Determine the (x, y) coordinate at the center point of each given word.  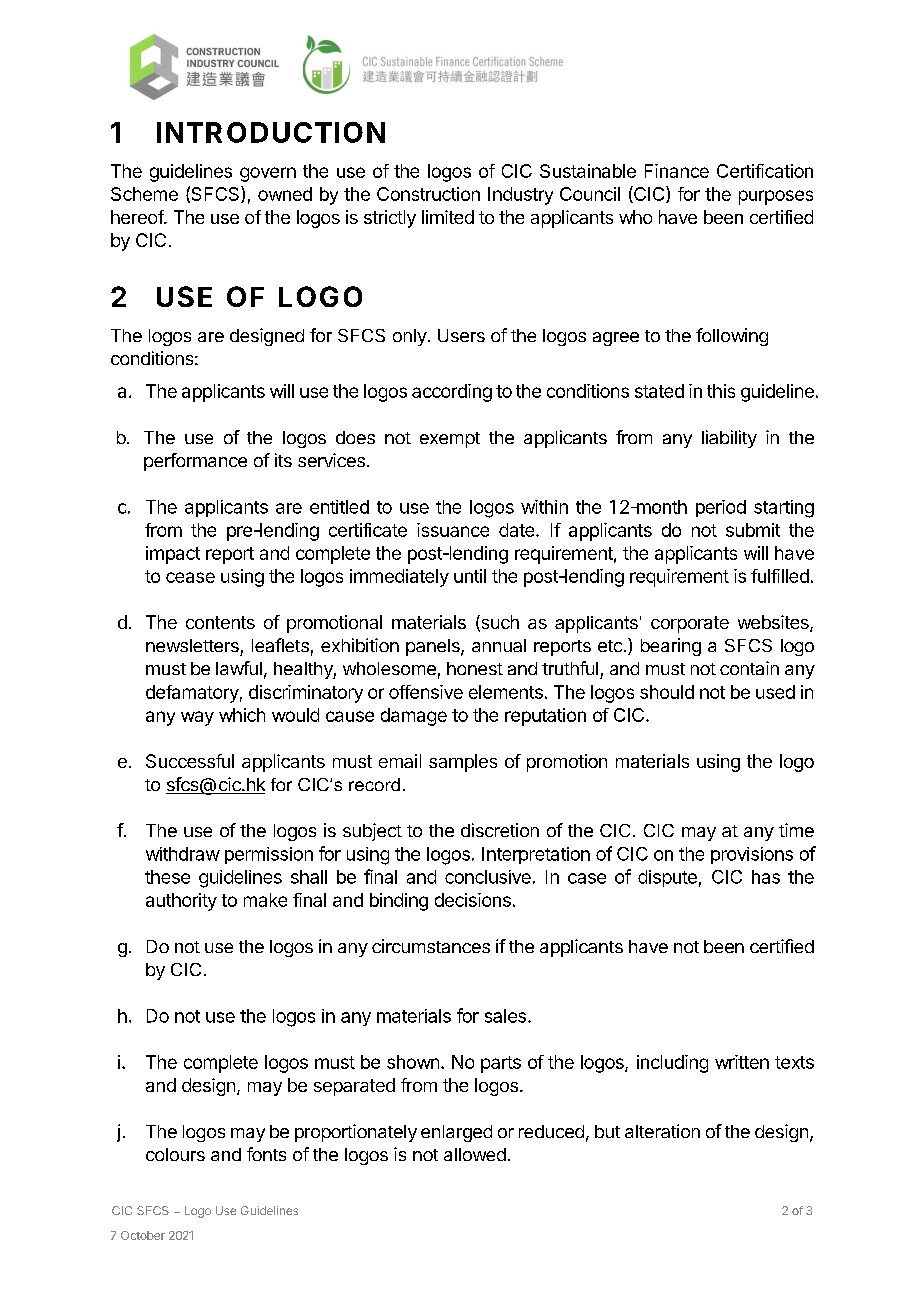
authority (181, 902)
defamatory (192, 694)
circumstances (431, 946)
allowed (475, 1154)
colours (175, 1154)
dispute (667, 878)
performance (195, 462)
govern (268, 174)
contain (749, 668)
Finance (677, 171)
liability (729, 439)
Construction (428, 194)
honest (475, 668)
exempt (450, 440)
